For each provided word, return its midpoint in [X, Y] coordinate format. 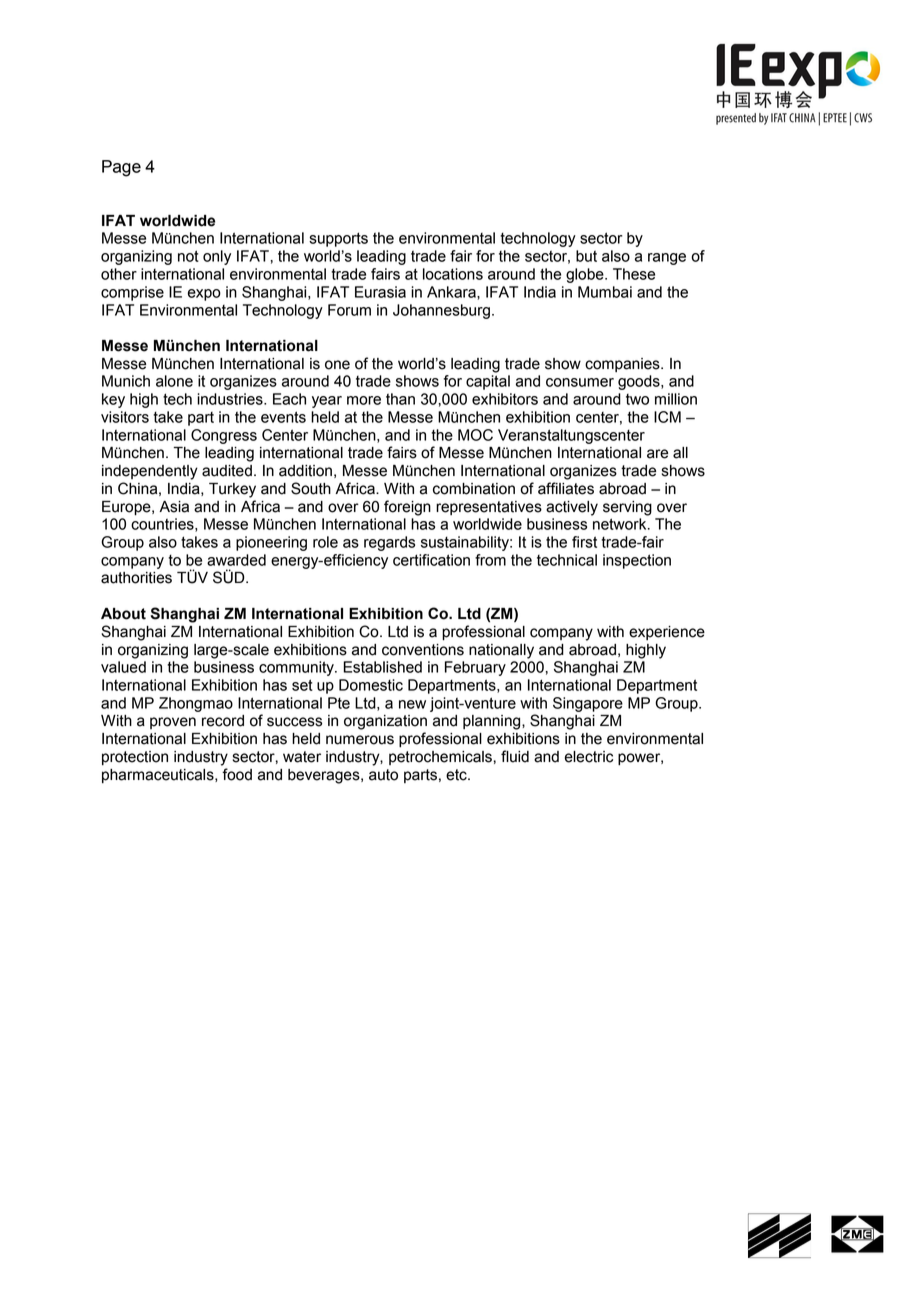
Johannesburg [441, 311]
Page [121, 168]
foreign [407, 508]
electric [589, 757]
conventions [423, 650]
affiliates [566, 488]
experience [667, 633]
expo [204, 295]
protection [135, 758]
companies [623, 365]
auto [383, 775]
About [123, 614]
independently [150, 472]
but [586, 256]
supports [338, 239]
